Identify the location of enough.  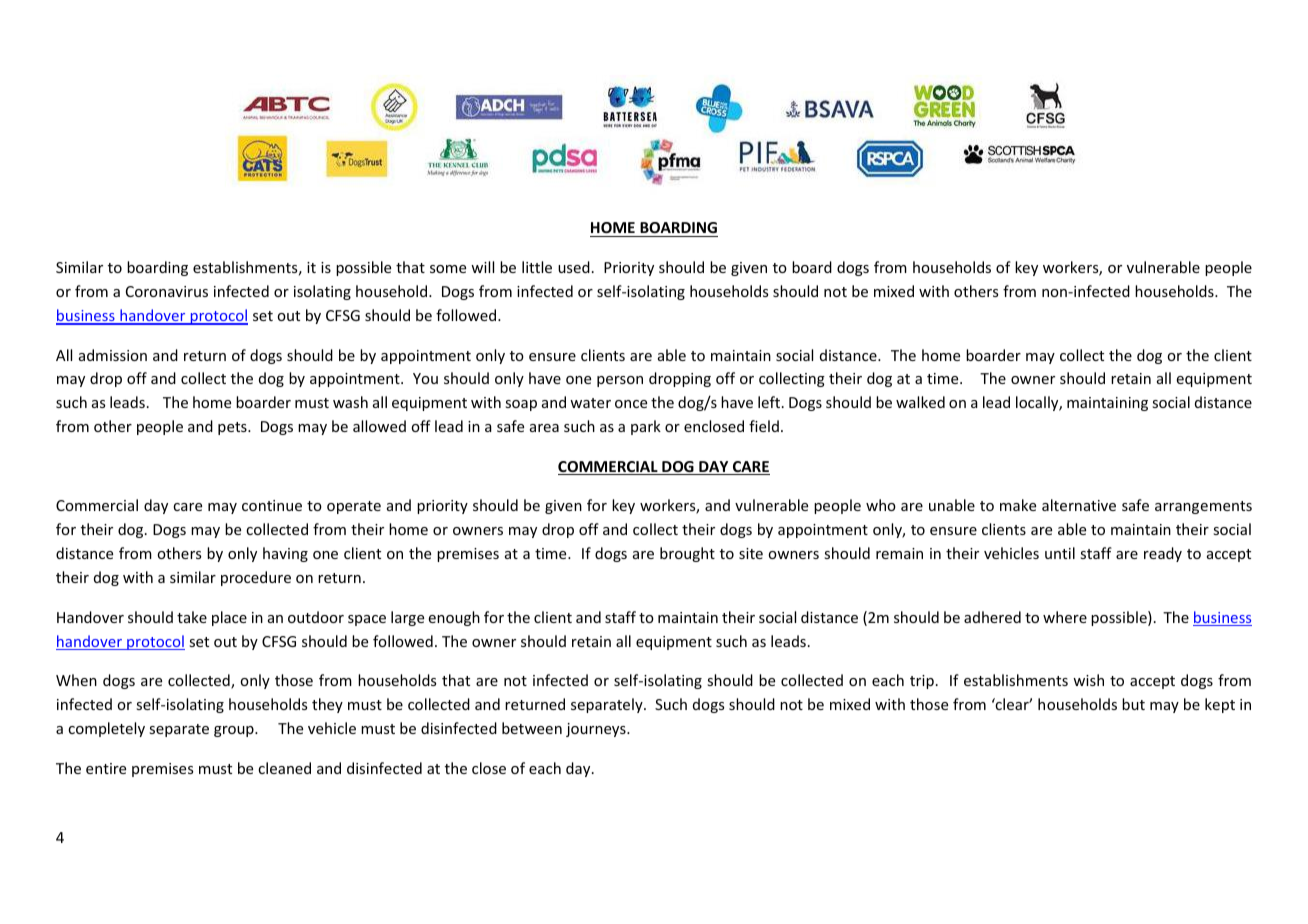
(454, 618).
